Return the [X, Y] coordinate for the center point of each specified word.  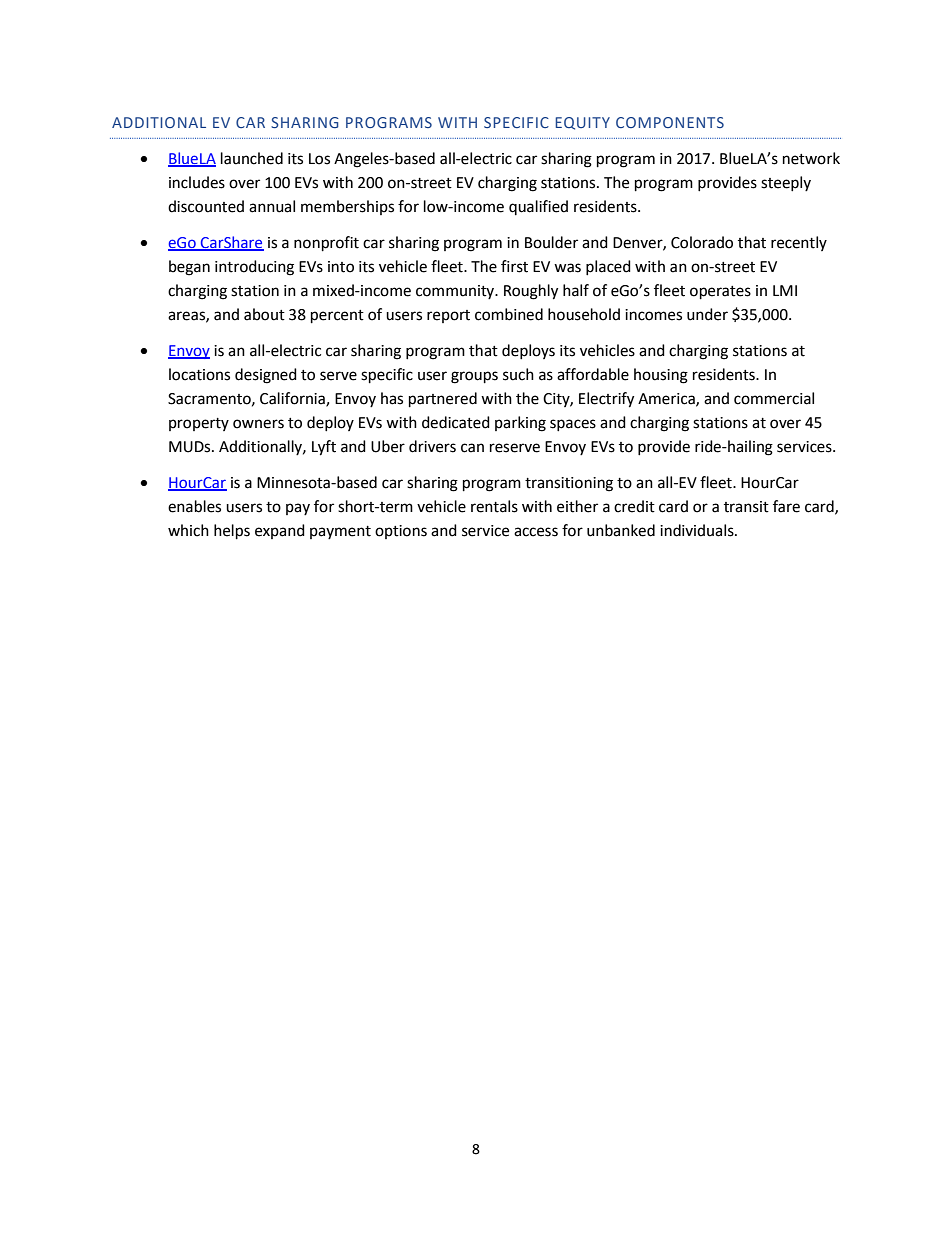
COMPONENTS [670, 122]
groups [474, 377]
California [293, 399]
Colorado [702, 242]
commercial [774, 398]
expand [280, 531]
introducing [254, 268]
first [514, 266]
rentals [494, 506]
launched [252, 158]
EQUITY [582, 123]
